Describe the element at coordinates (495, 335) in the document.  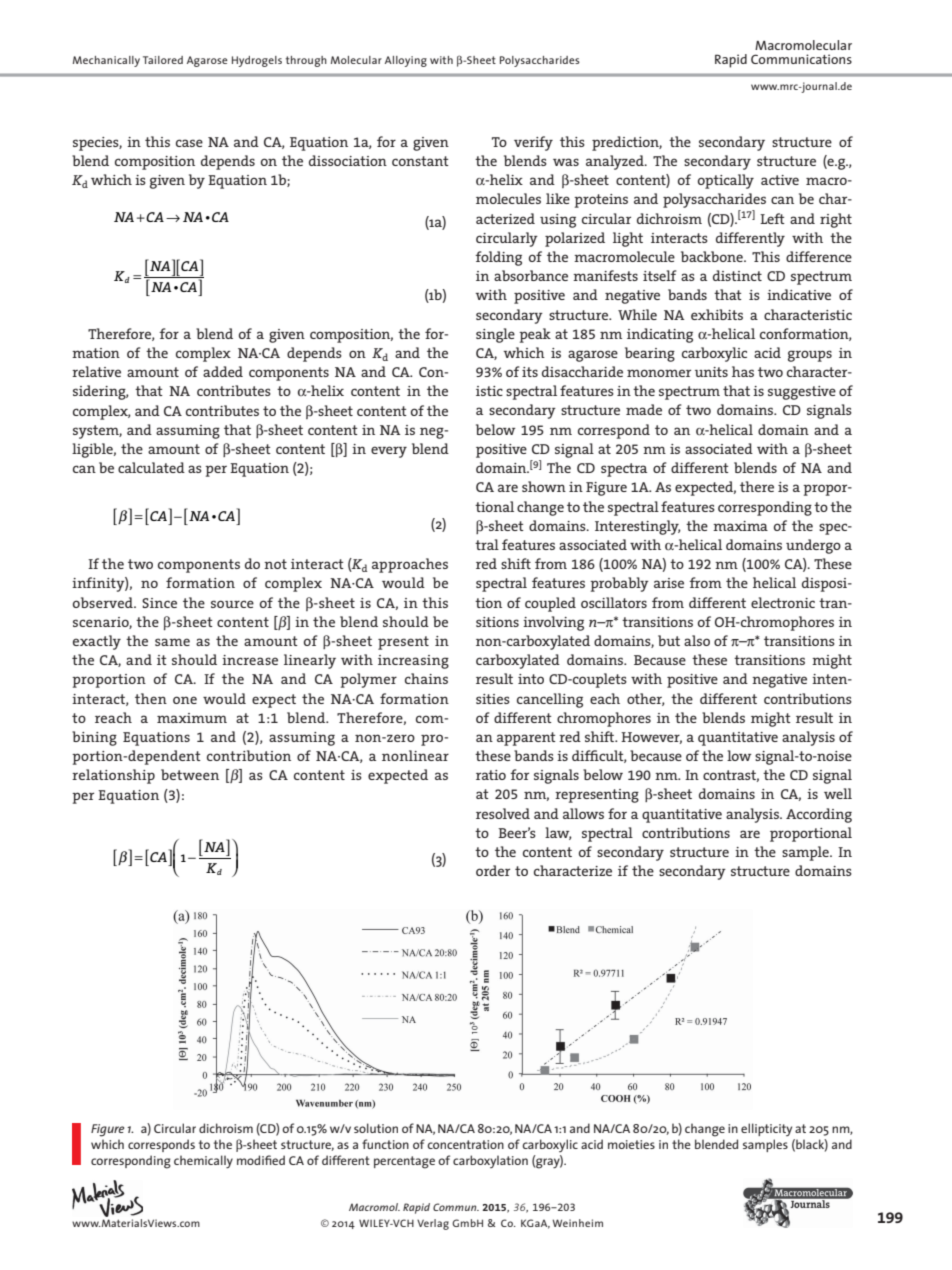
I see `single` at that location.
